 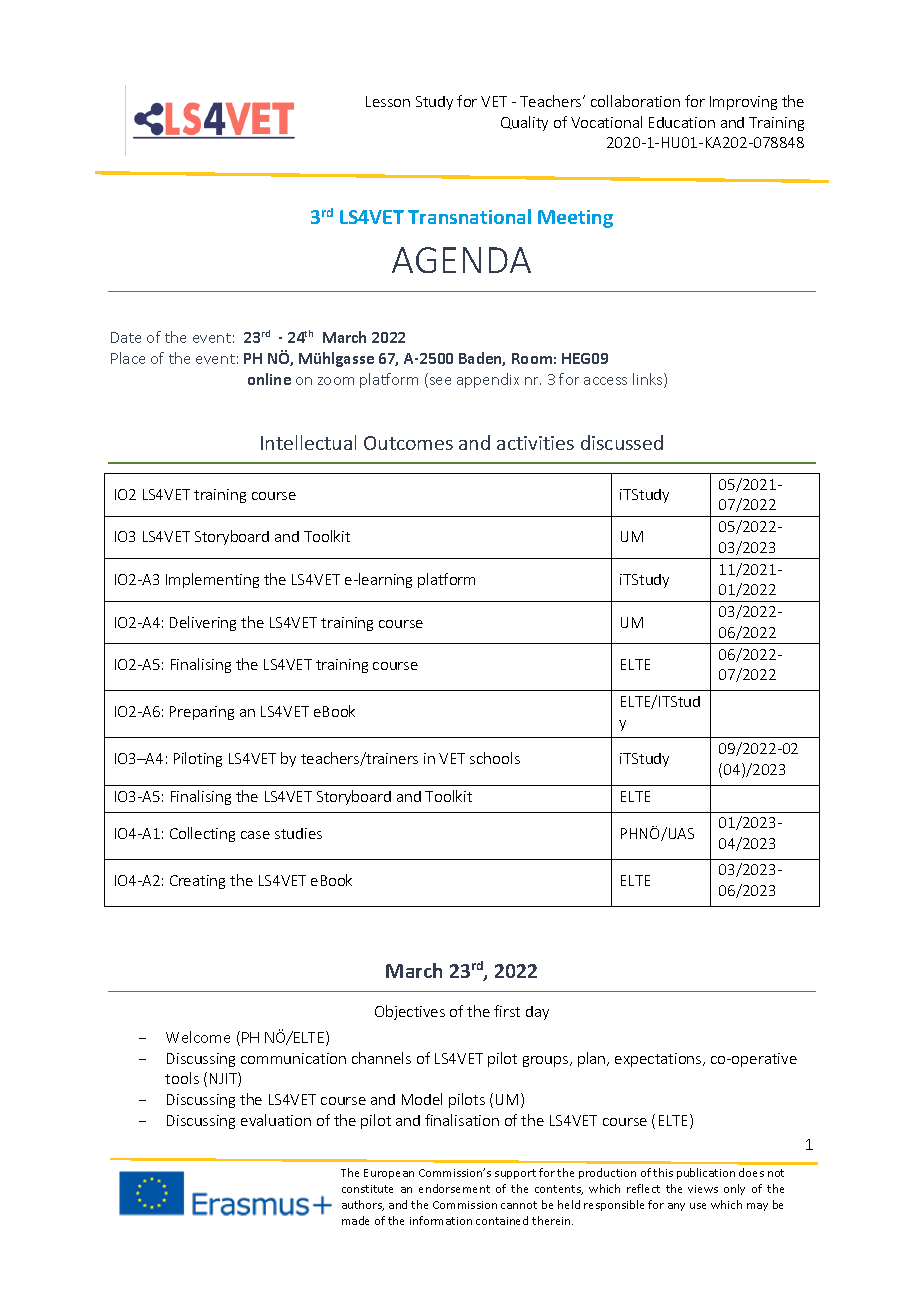 I want to click on Lesson, so click(x=388, y=101).
